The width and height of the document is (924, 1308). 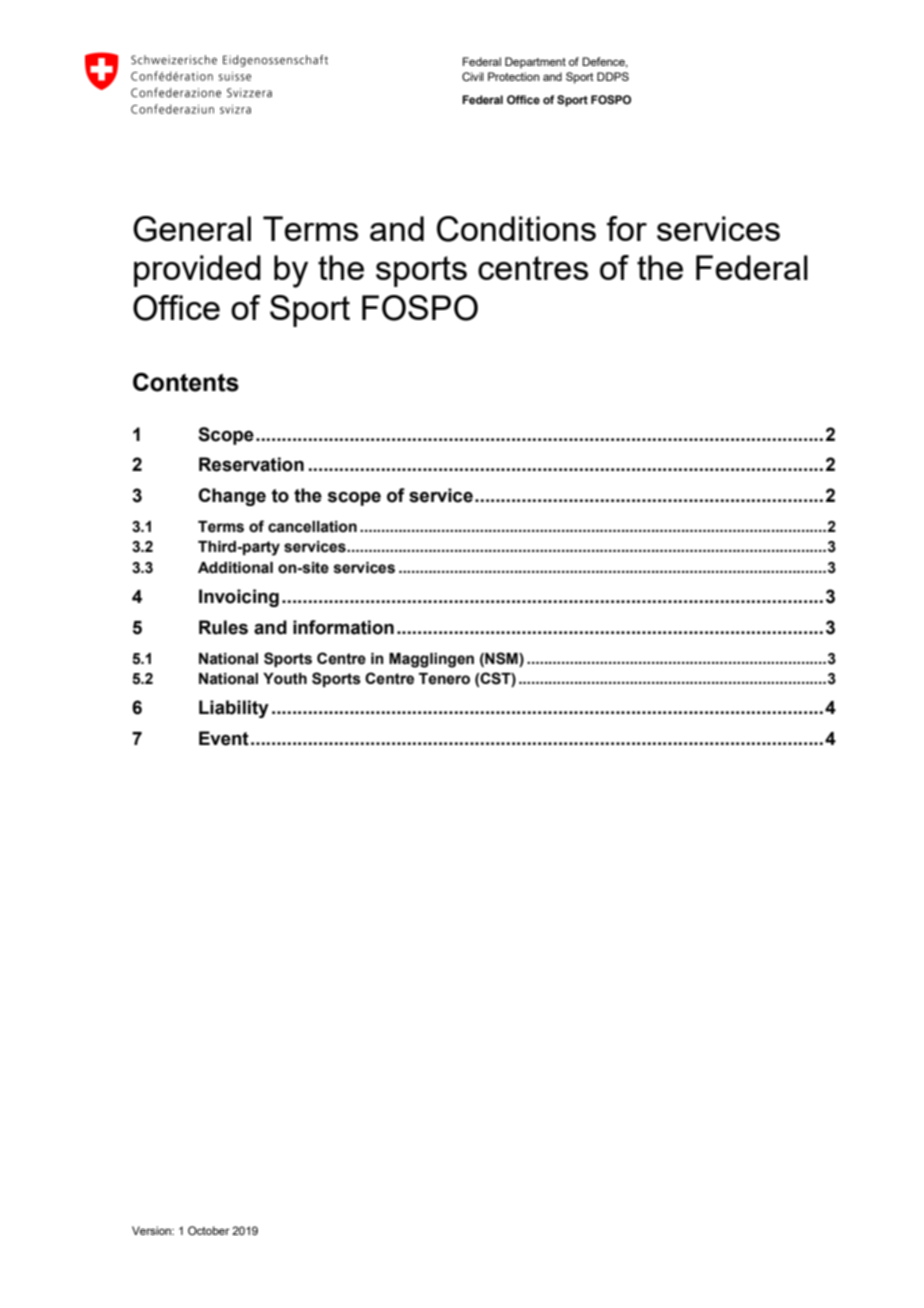 I want to click on Civil, so click(x=473, y=76).
